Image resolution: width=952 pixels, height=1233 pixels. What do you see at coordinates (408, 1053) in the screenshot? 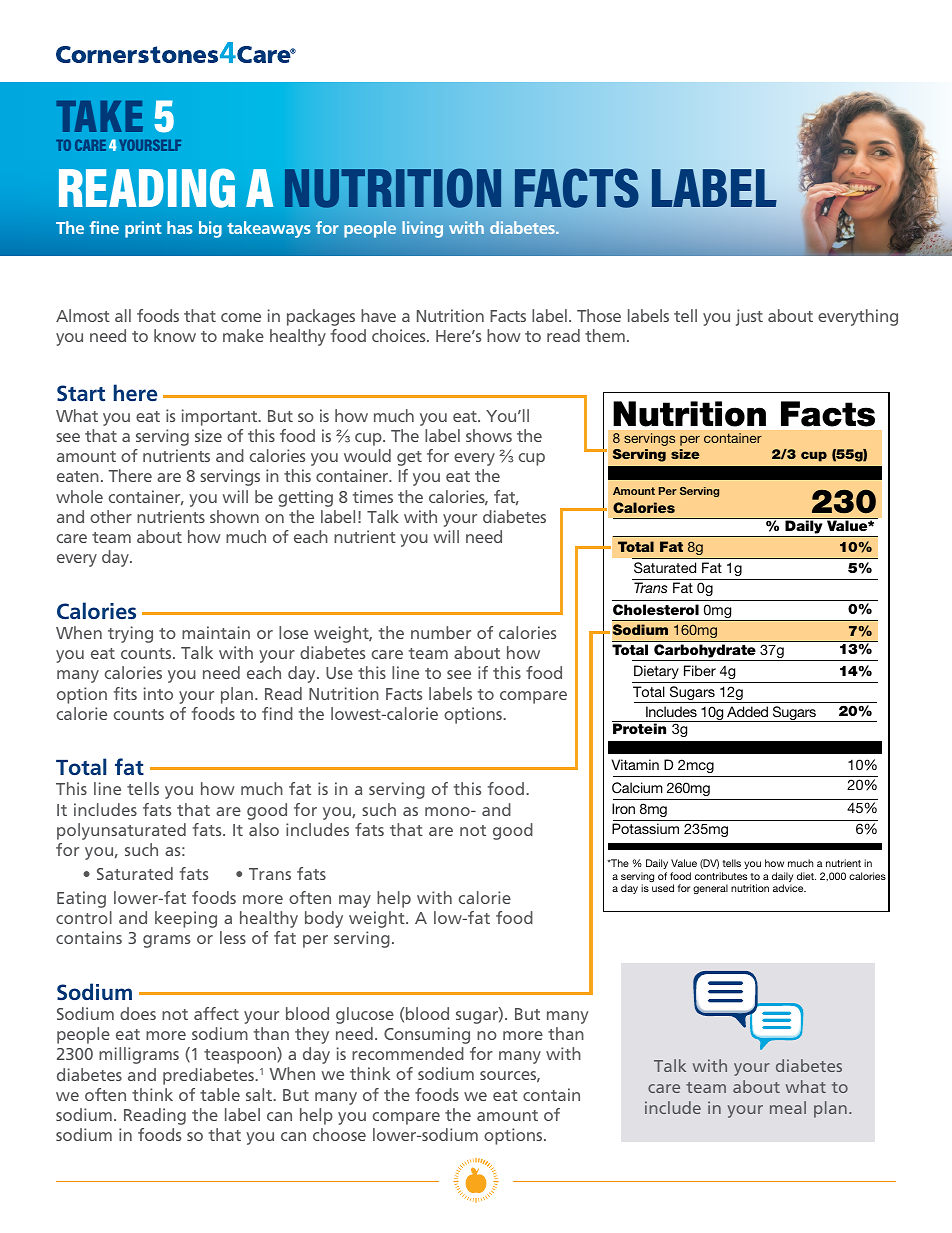
I see `recommended` at bounding box center [408, 1053].
